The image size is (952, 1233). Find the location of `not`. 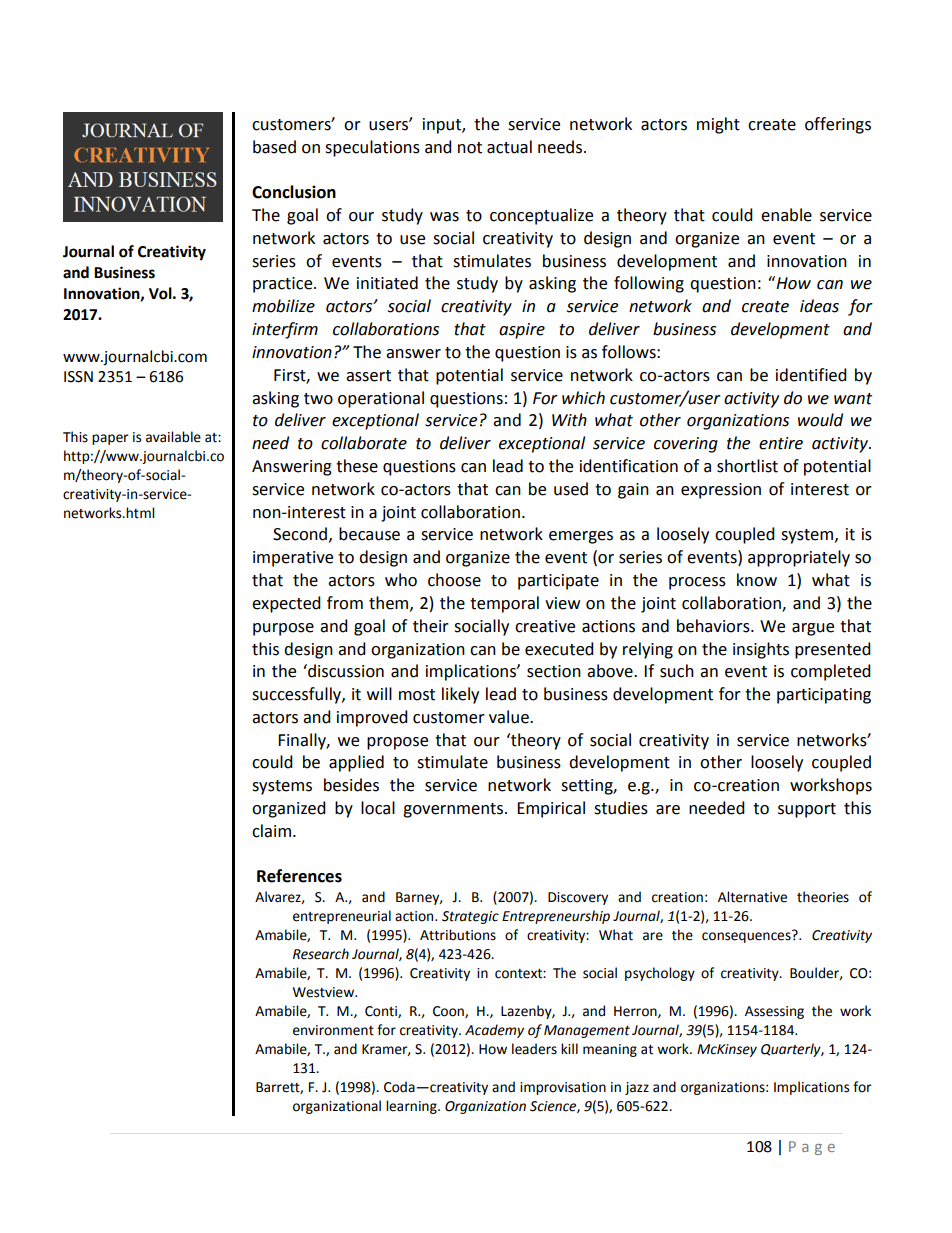

not is located at coordinates (470, 148).
